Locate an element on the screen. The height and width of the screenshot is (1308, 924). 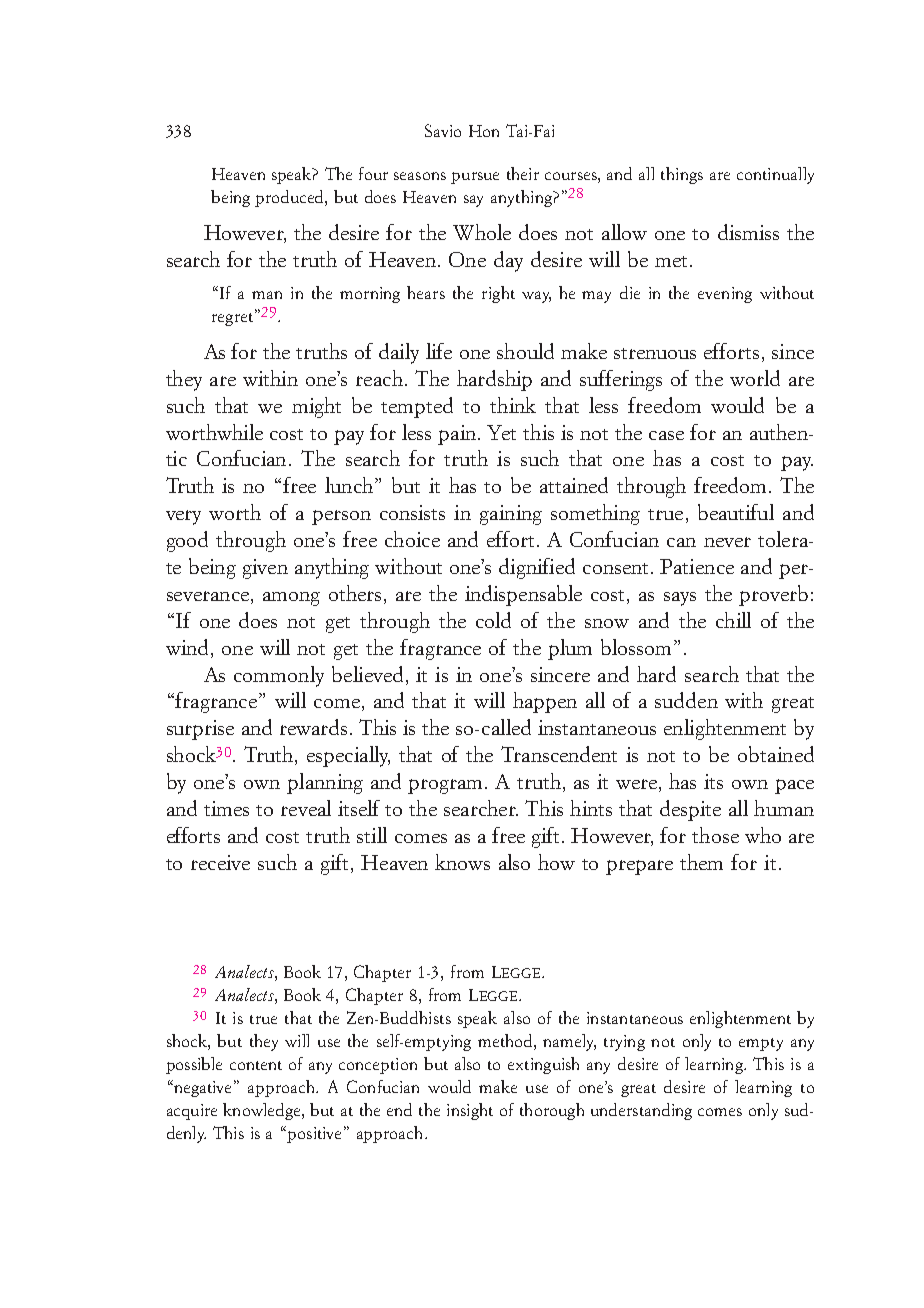
program is located at coordinates (447, 786).
